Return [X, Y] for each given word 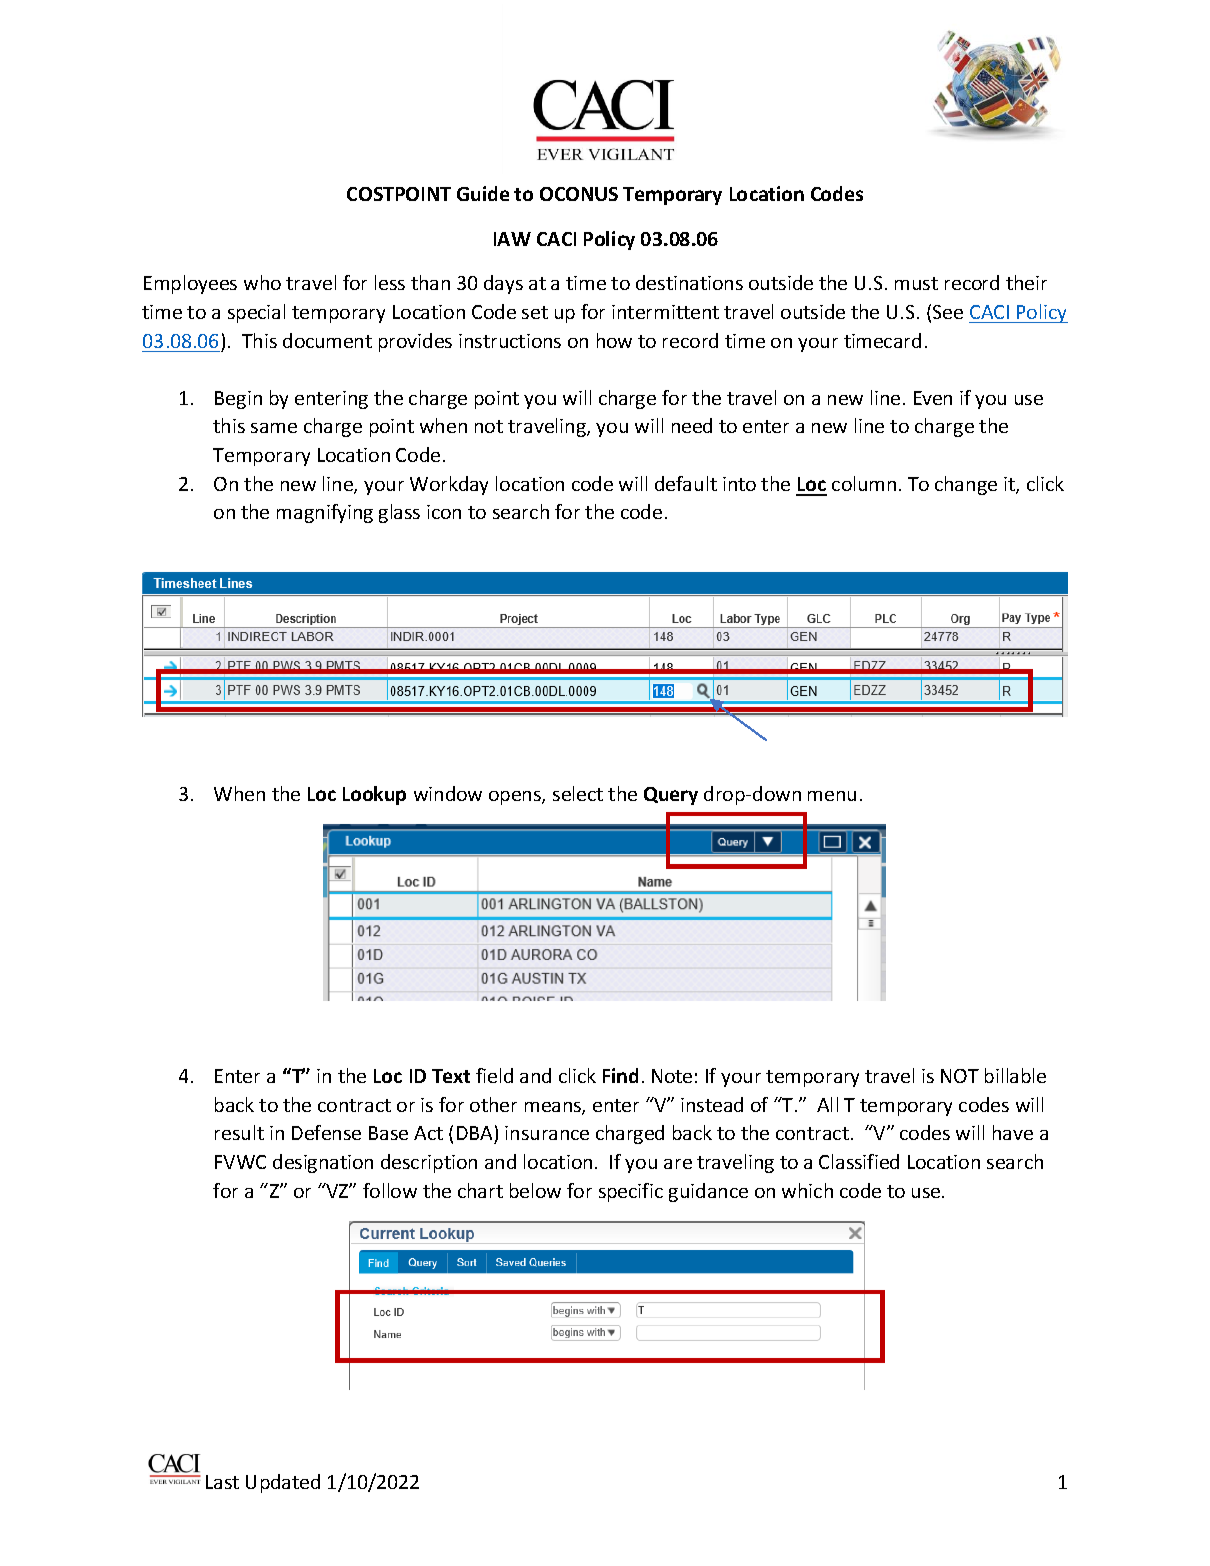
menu [832, 796]
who [262, 282]
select [578, 793]
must [916, 283]
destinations [689, 282]
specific [631, 1192]
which [807, 1190]
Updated [283, 1483]
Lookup [374, 795]
